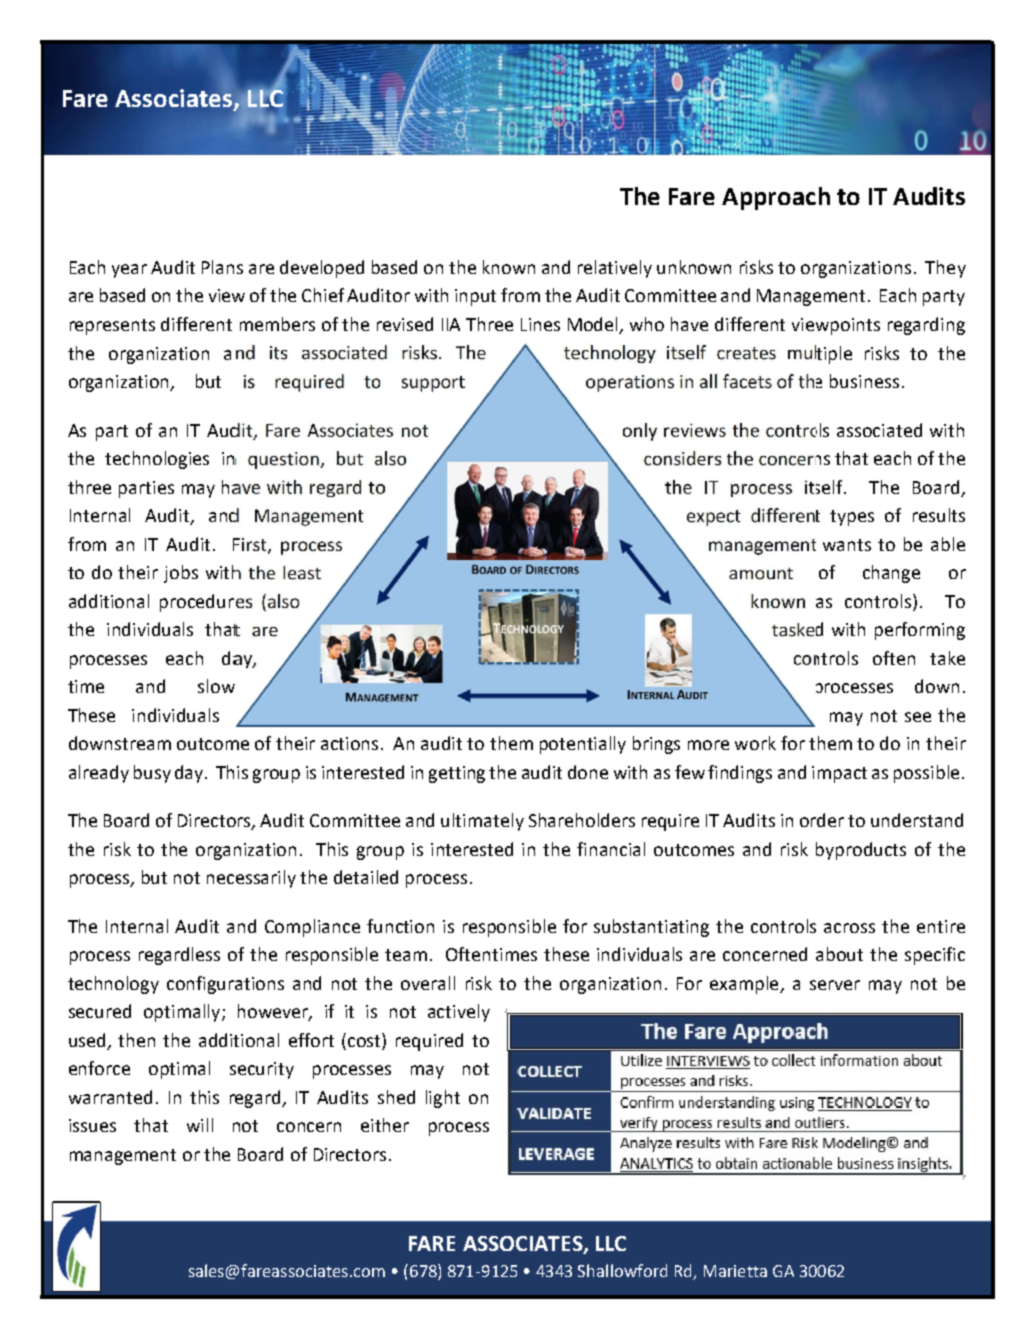 The height and width of the document is (1339, 1035). Describe the element at coordinates (615, 269) in the document. I see `relatively` at that location.
